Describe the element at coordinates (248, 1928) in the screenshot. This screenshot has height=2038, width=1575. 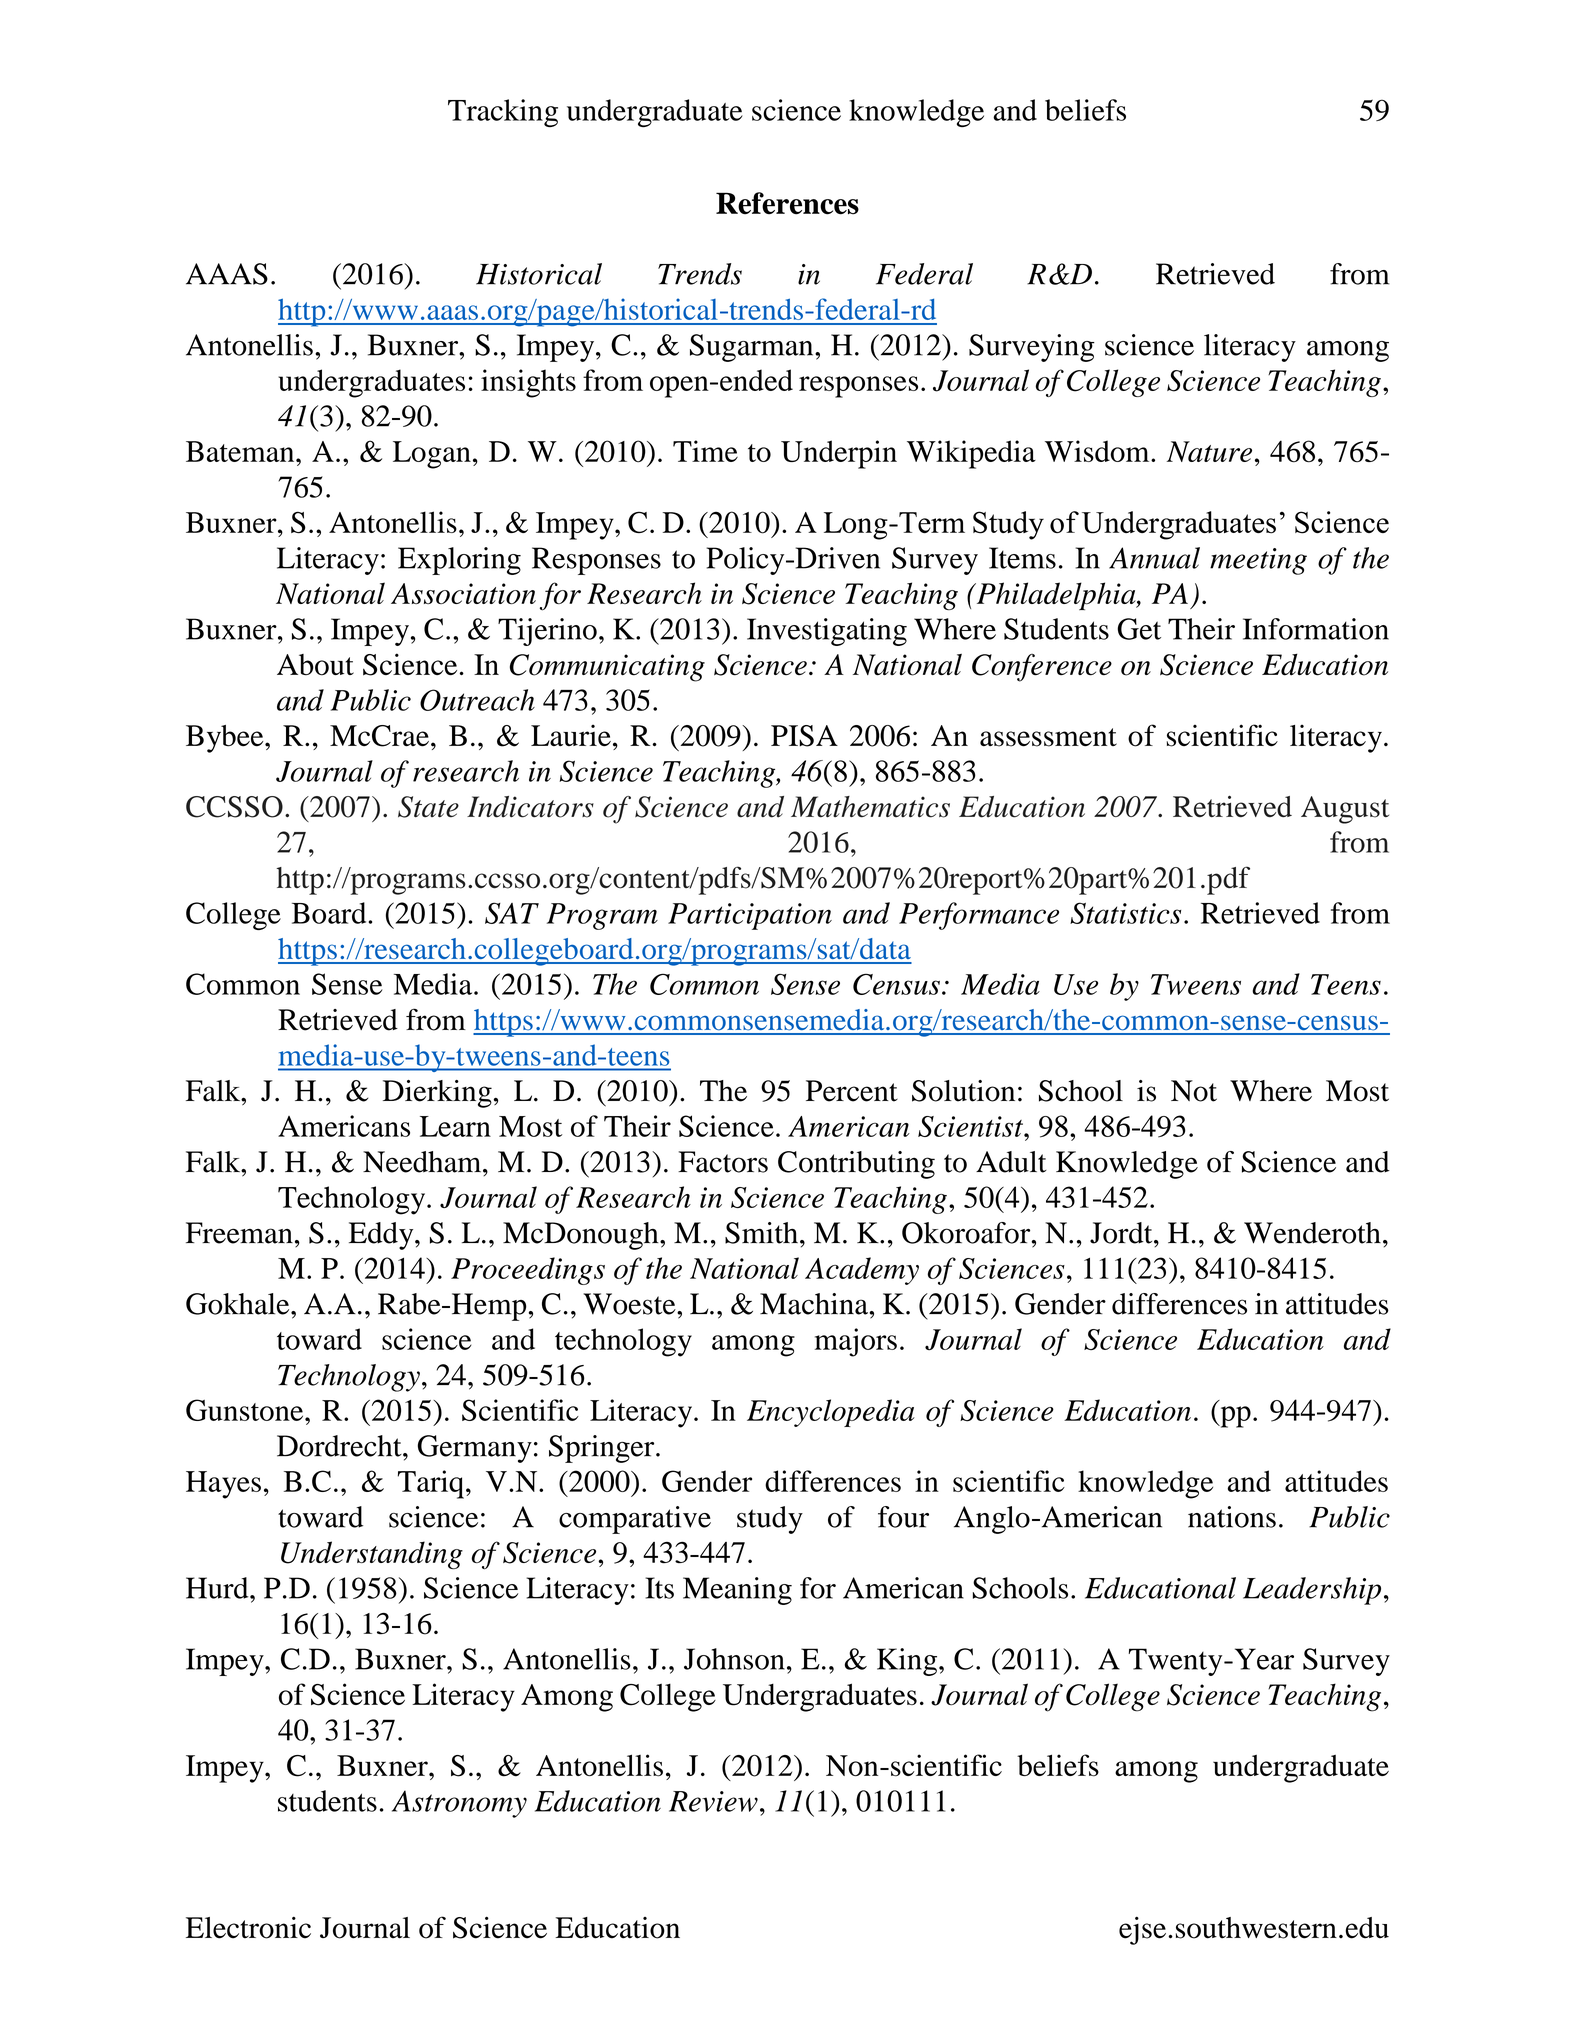
I see `Electronic` at that location.
